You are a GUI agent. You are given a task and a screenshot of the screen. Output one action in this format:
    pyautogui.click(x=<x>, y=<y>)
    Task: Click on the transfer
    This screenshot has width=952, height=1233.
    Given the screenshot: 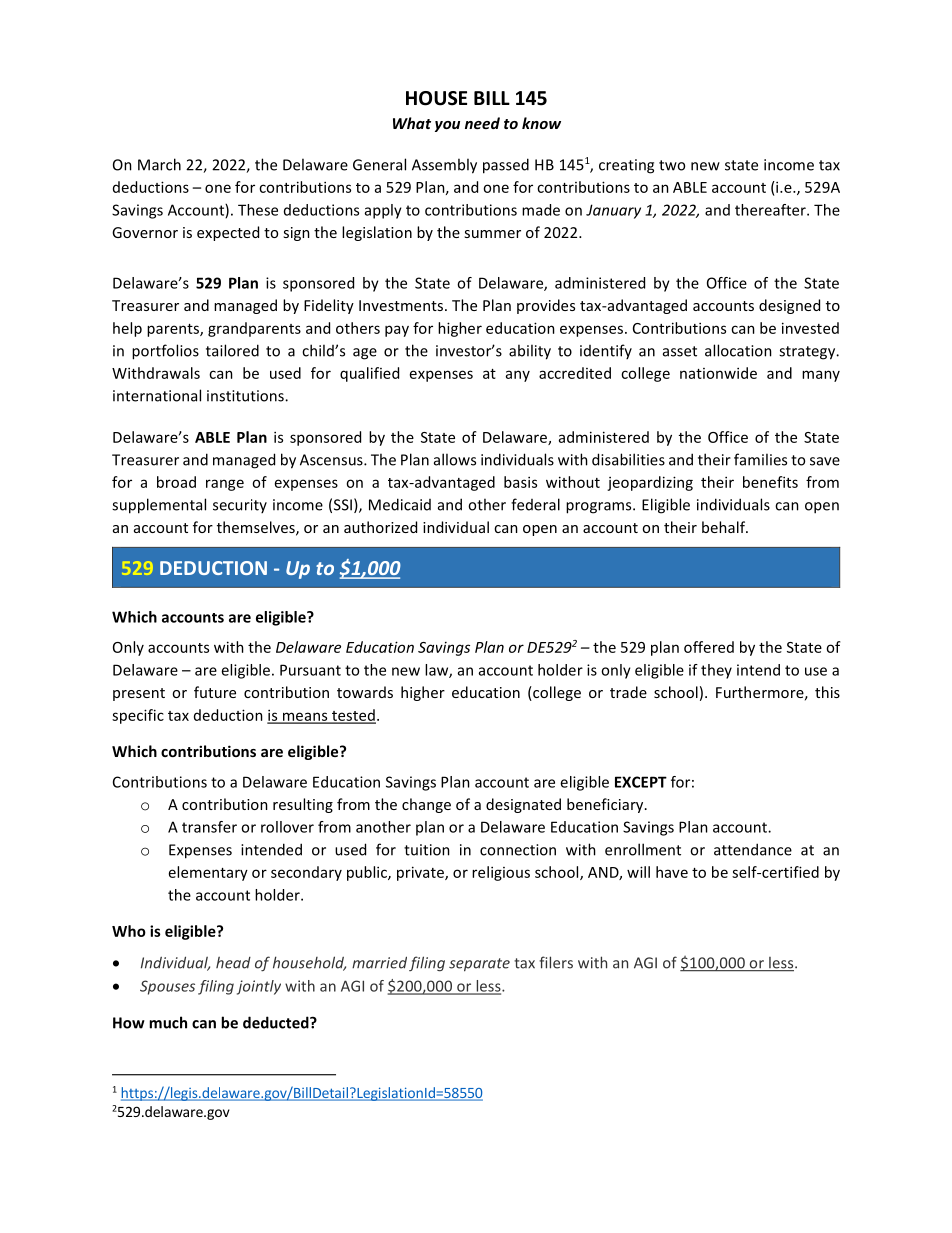 What is the action you would take?
    pyautogui.click(x=209, y=827)
